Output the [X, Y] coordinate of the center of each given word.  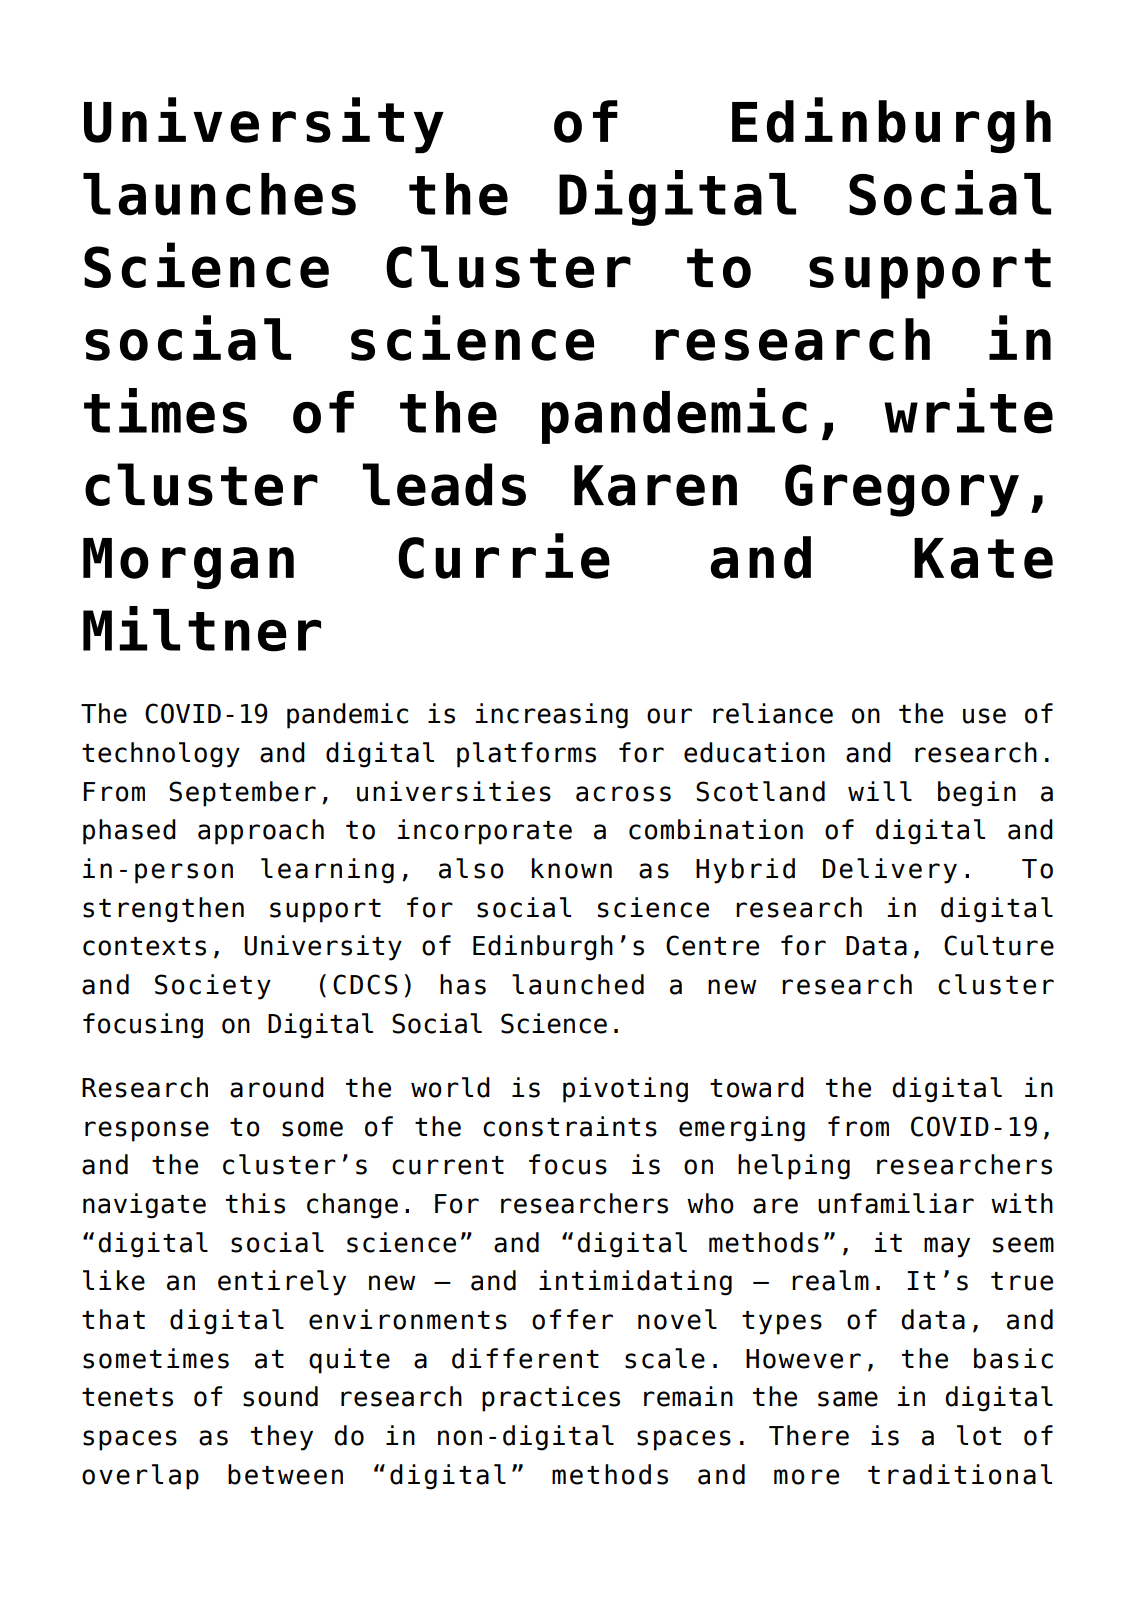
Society [213, 987]
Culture [999, 945]
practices [551, 1399]
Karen [655, 485]
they [282, 1438]
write [968, 411]
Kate [983, 558]
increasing [551, 716]
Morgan [188, 563]
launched [578, 984]
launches [219, 194]
